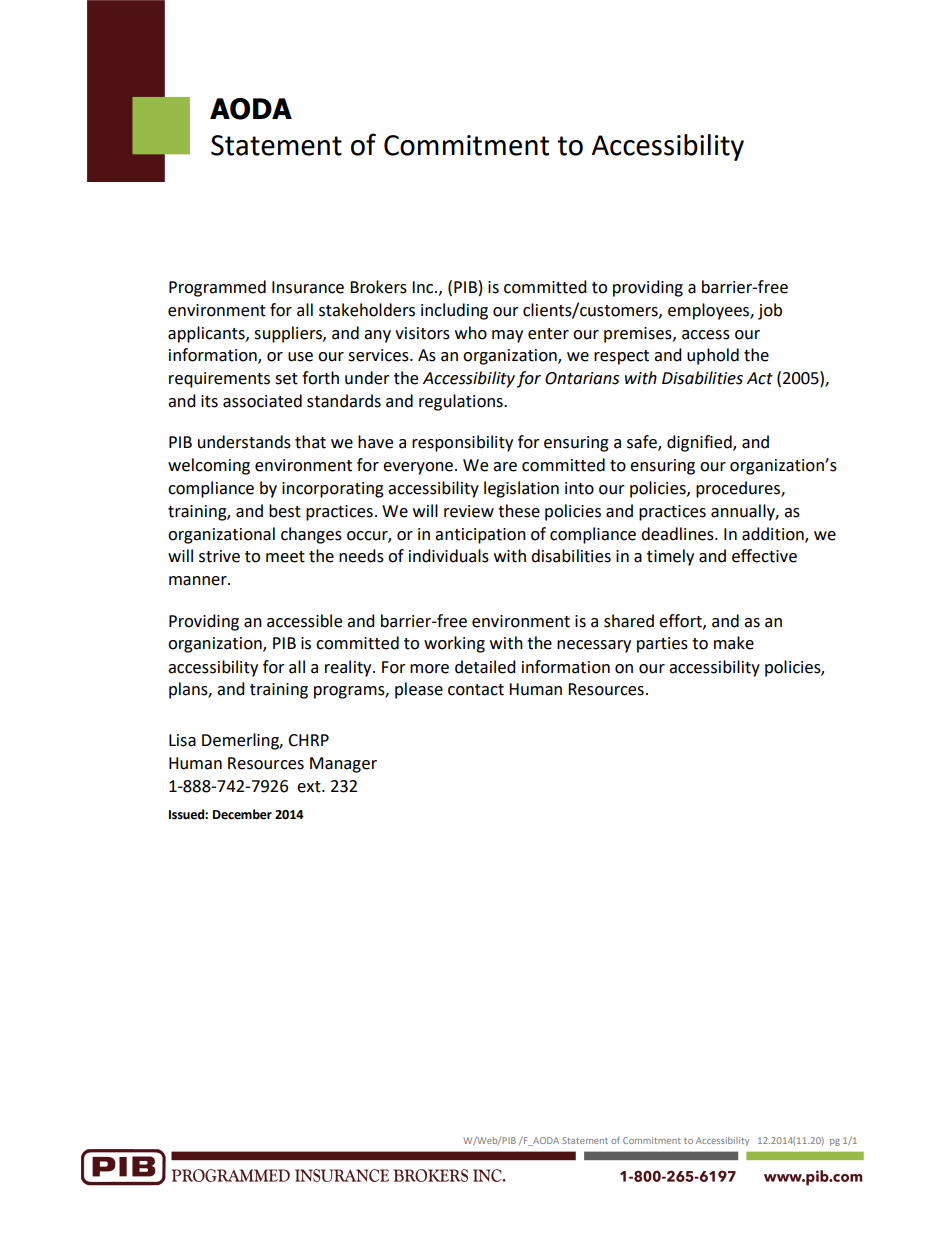 The image size is (952, 1233). Describe the element at coordinates (681, 621) in the document. I see `effort` at that location.
